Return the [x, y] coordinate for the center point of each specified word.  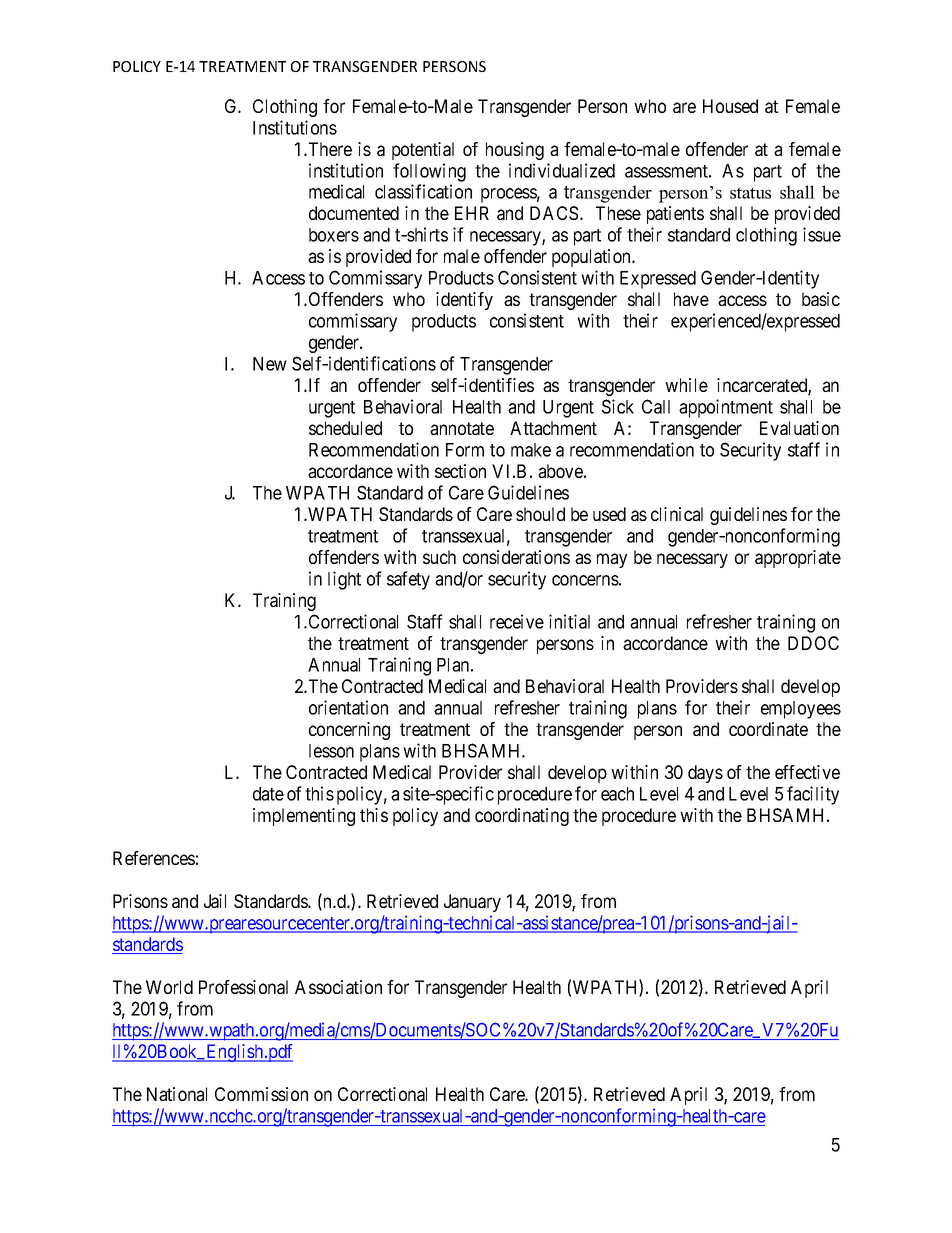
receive [517, 621]
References [154, 858]
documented [354, 213]
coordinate [768, 729]
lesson [331, 751]
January [472, 903]
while [686, 385]
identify [464, 301]
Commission [261, 1094]
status [750, 193]
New [270, 364]
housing [515, 151]
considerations [516, 557]
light [344, 580]
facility [813, 795]
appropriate [798, 559]
